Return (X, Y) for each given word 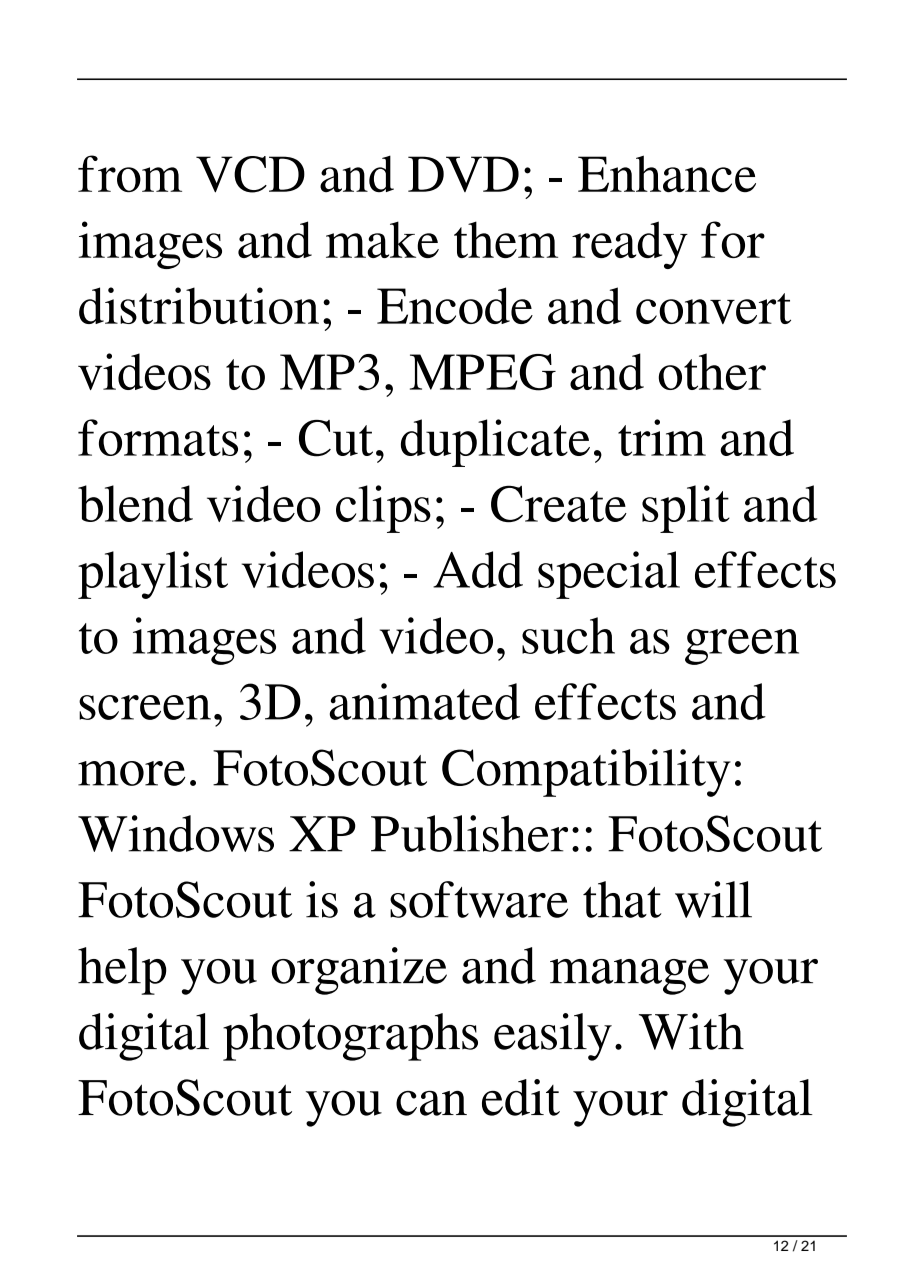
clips (383, 509)
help (122, 971)
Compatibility (586, 773)
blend (135, 503)
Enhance (667, 173)
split (686, 509)
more (132, 773)
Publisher (469, 833)
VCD (250, 174)
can (431, 1103)
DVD (463, 174)
